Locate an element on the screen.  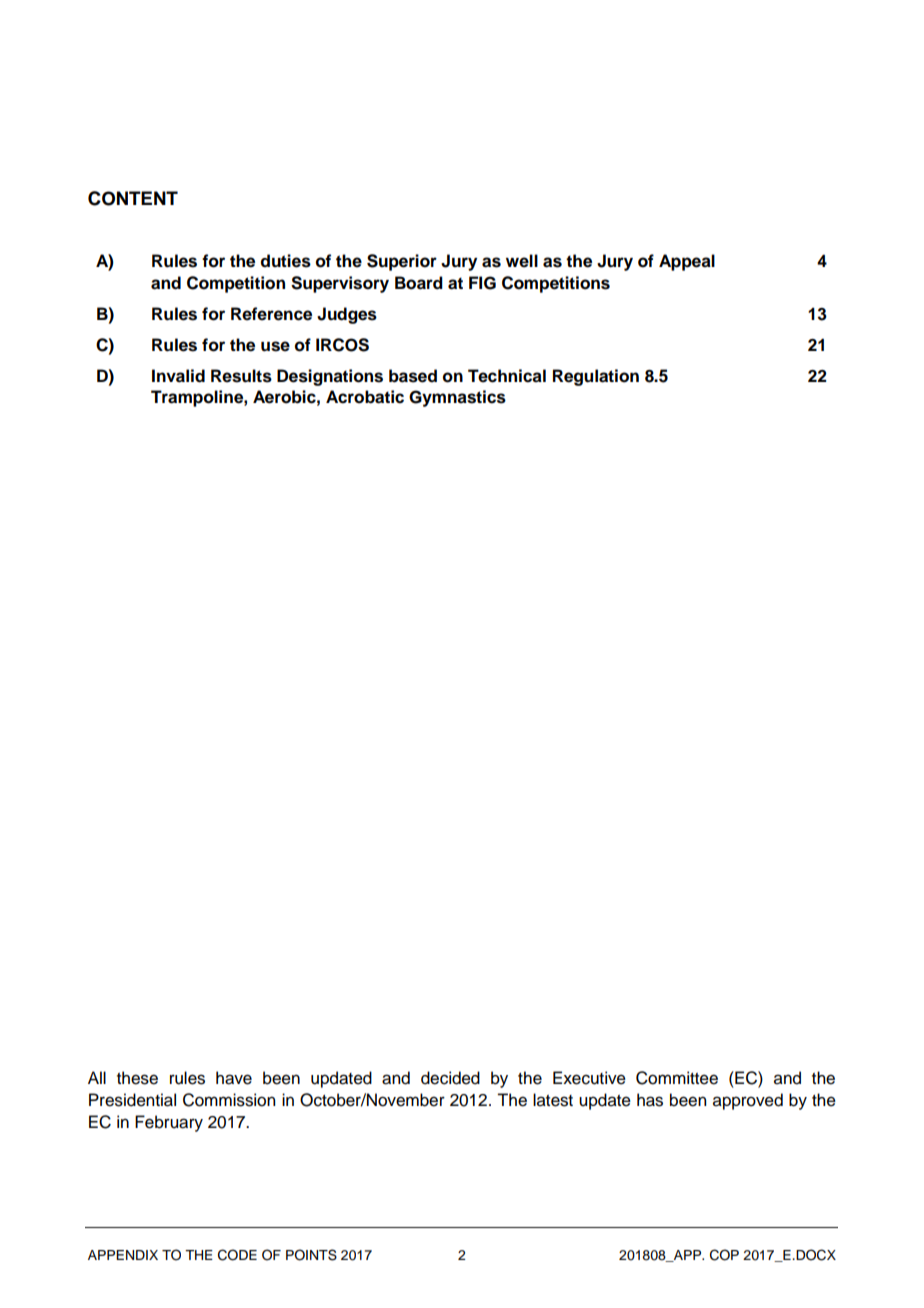
Committee is located at coordinates (677, 1078).
